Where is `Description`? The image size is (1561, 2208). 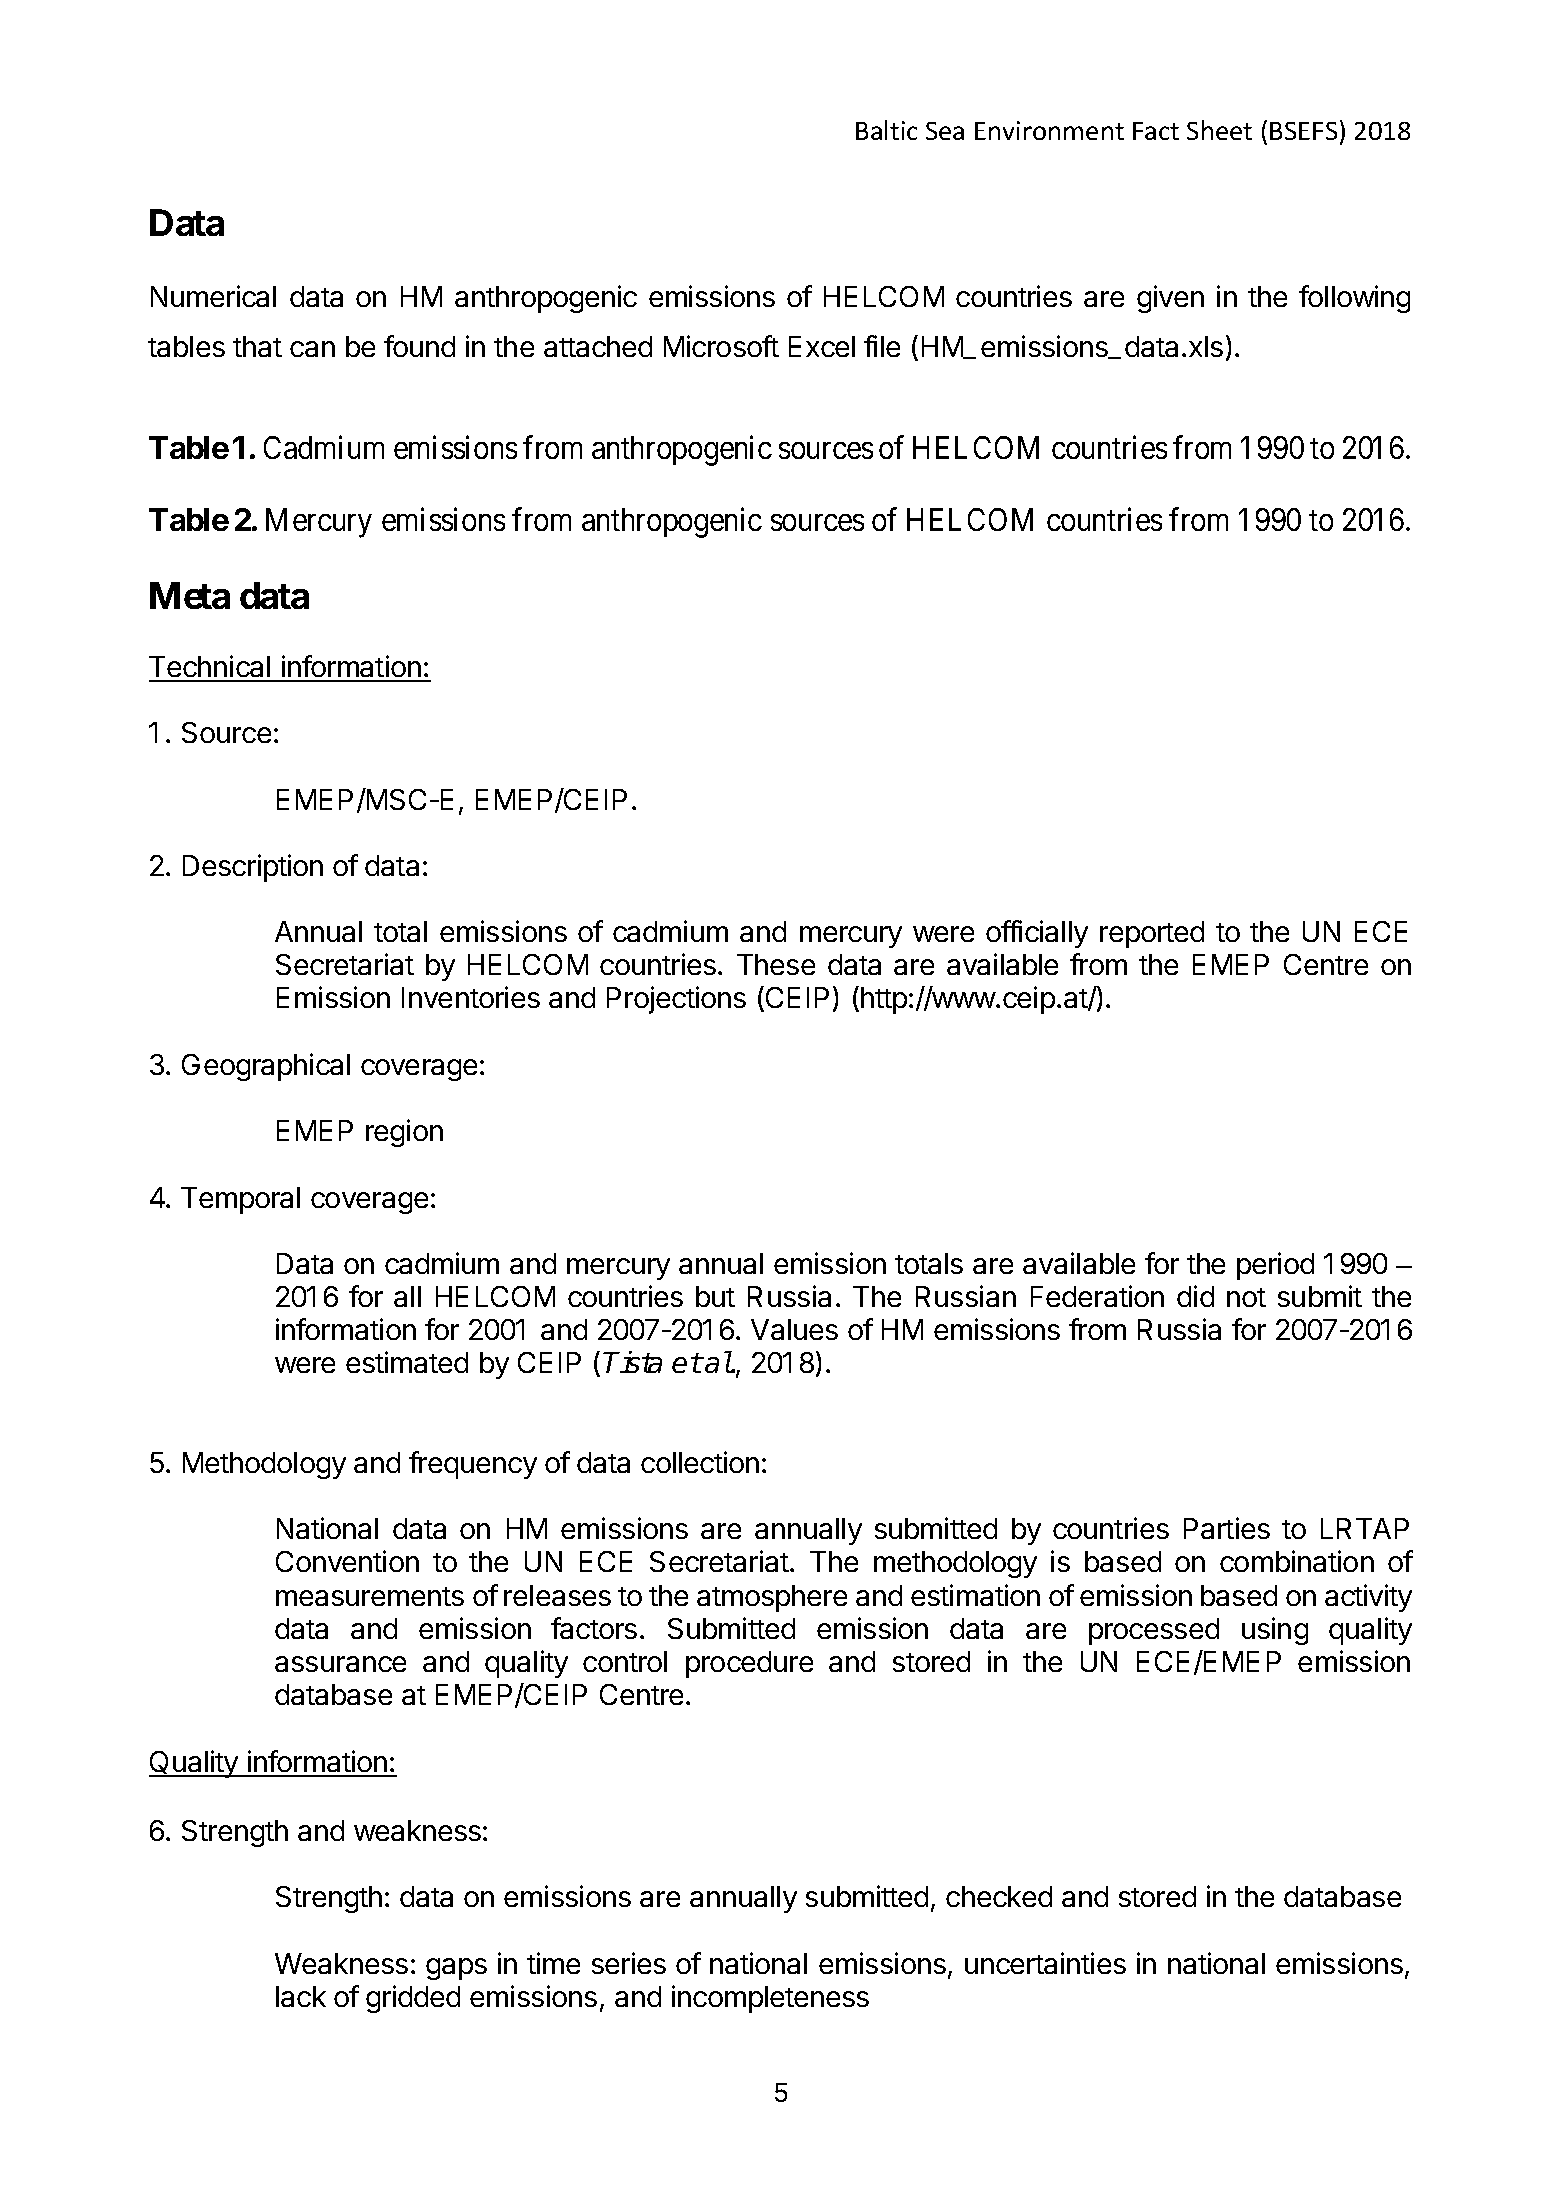
Description is located at coordinates (253, 868).
